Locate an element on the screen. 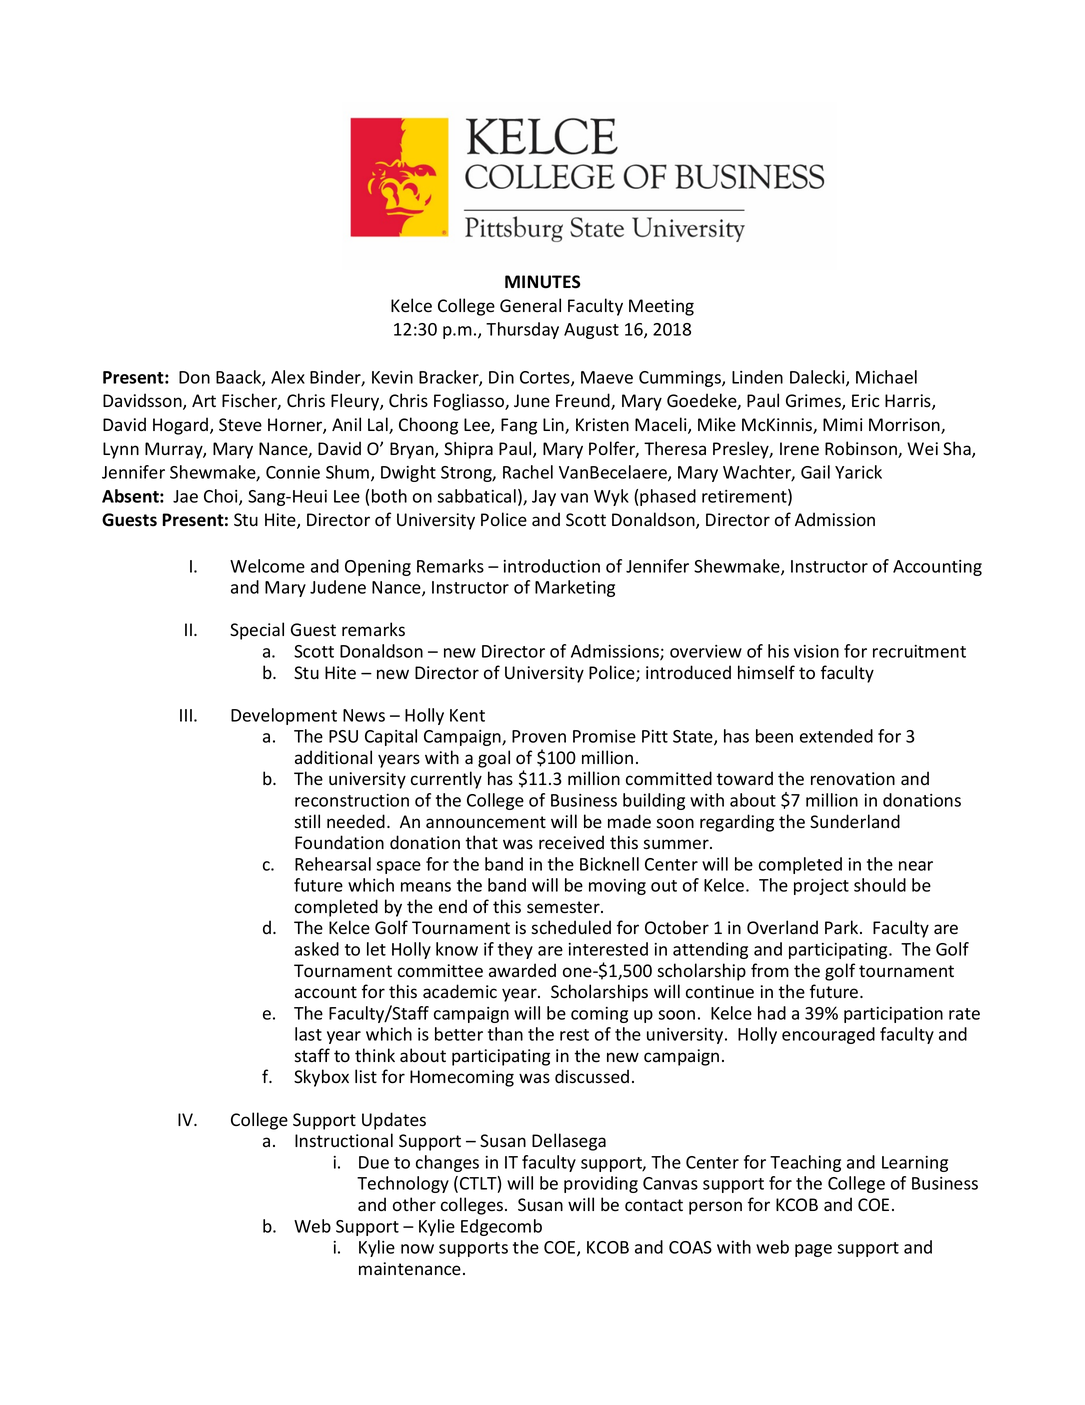  goal is located at coordinates (494, 759).
